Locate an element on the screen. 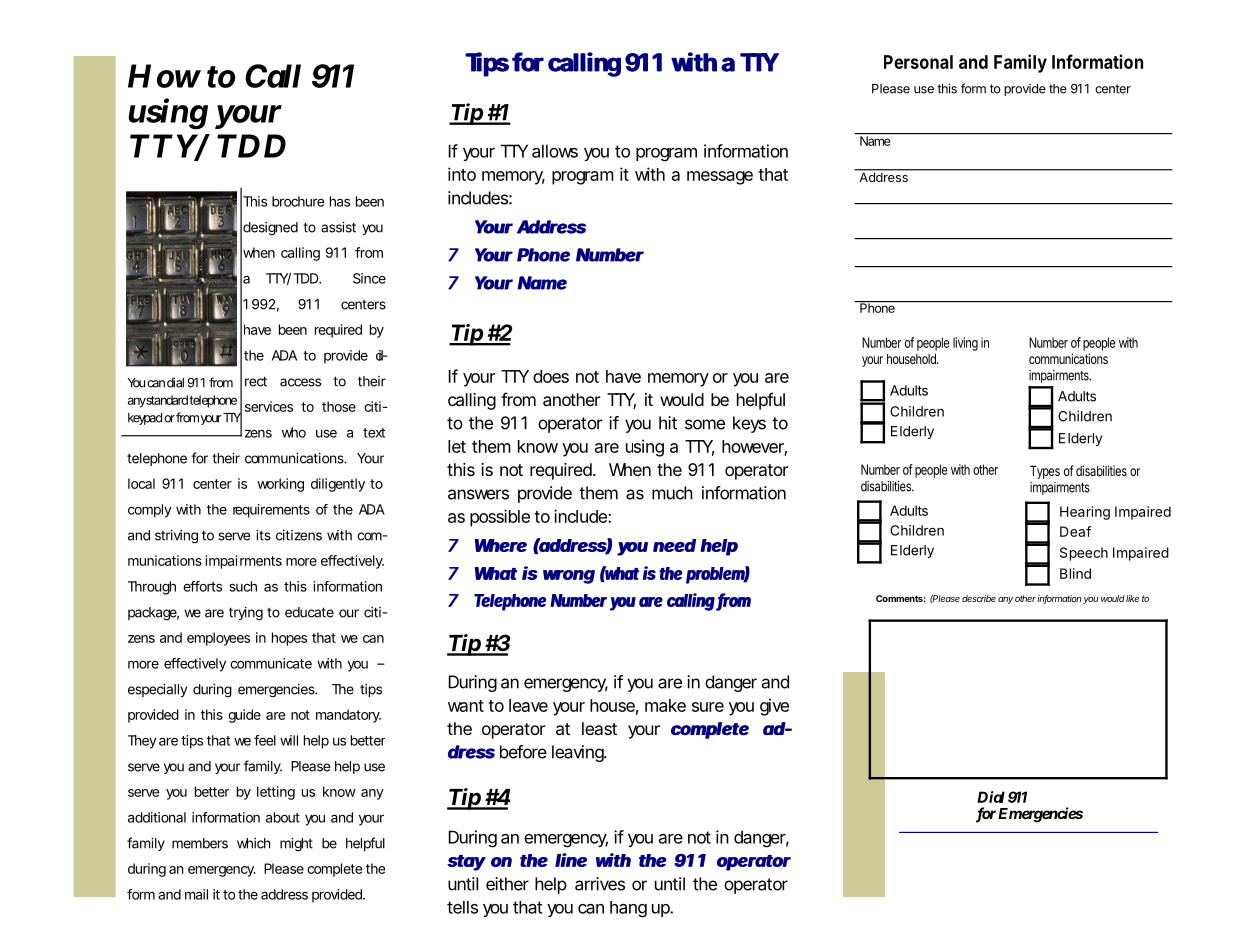 The height and width of the screenshot is (952, 1233). Since is located at coordinates (369, 278).
